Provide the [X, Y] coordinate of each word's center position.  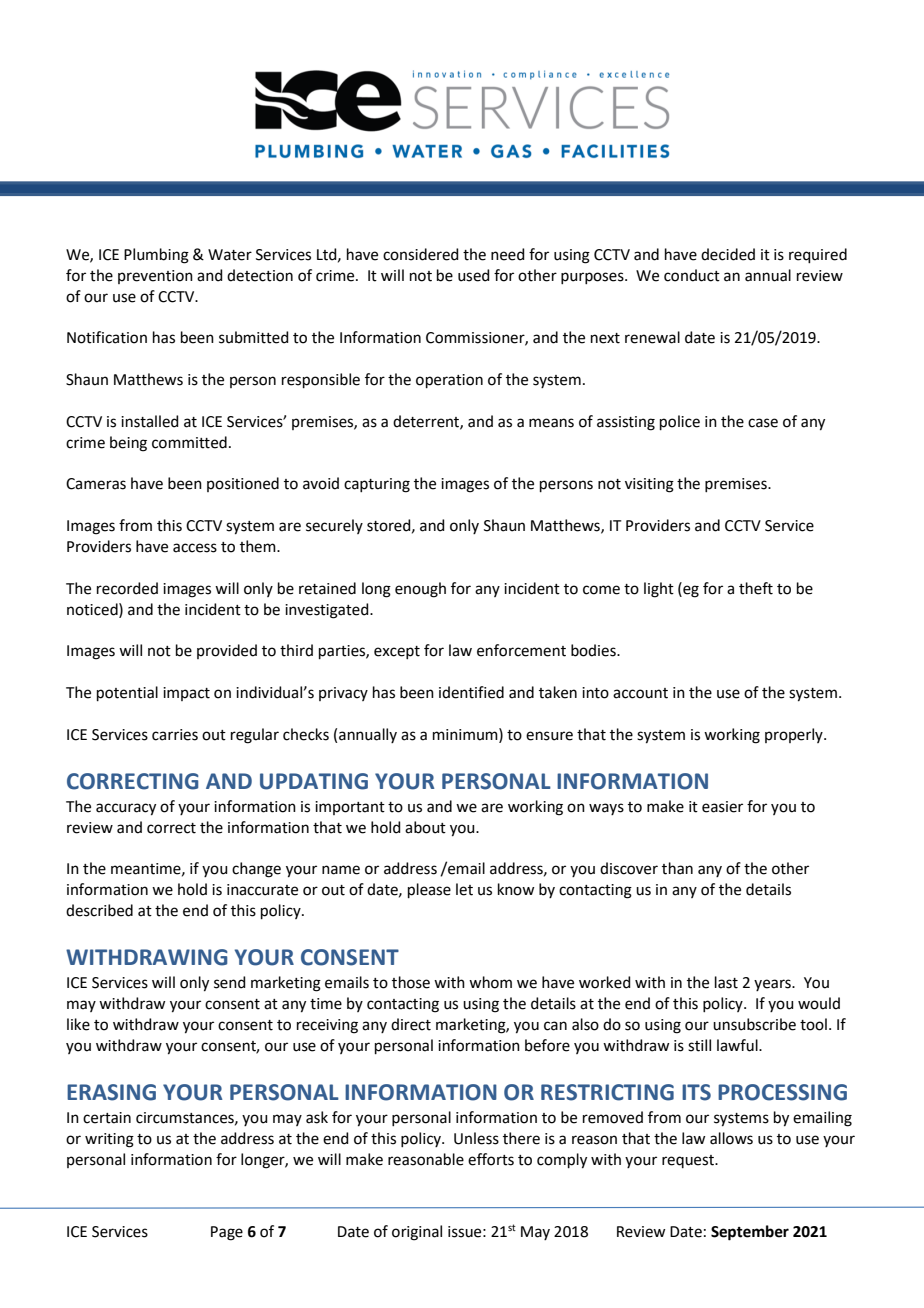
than [677, 868]
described [99, 910]
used [474, 275]
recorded [127, 588]
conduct [692, 275]
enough [420, 590]
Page [227, 1233]
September [750, 1233]
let [464, 889]
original [417, 1233]
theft [756, 588]
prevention [155, 277]
